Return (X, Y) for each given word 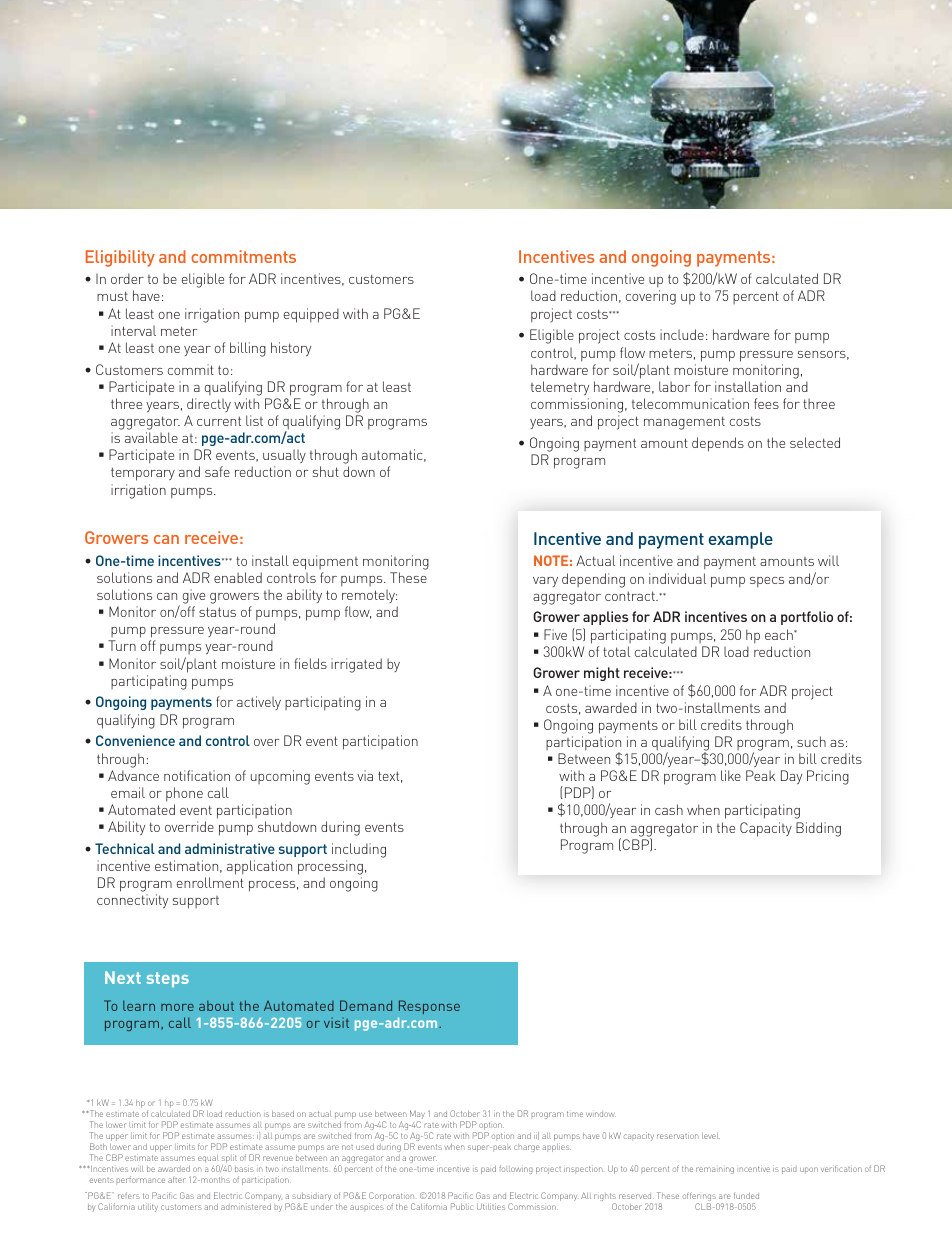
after (177, 1179)
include (682, 334)
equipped (311, 315)
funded (746, 1196)
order (127, 278)
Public (462, 1206)
